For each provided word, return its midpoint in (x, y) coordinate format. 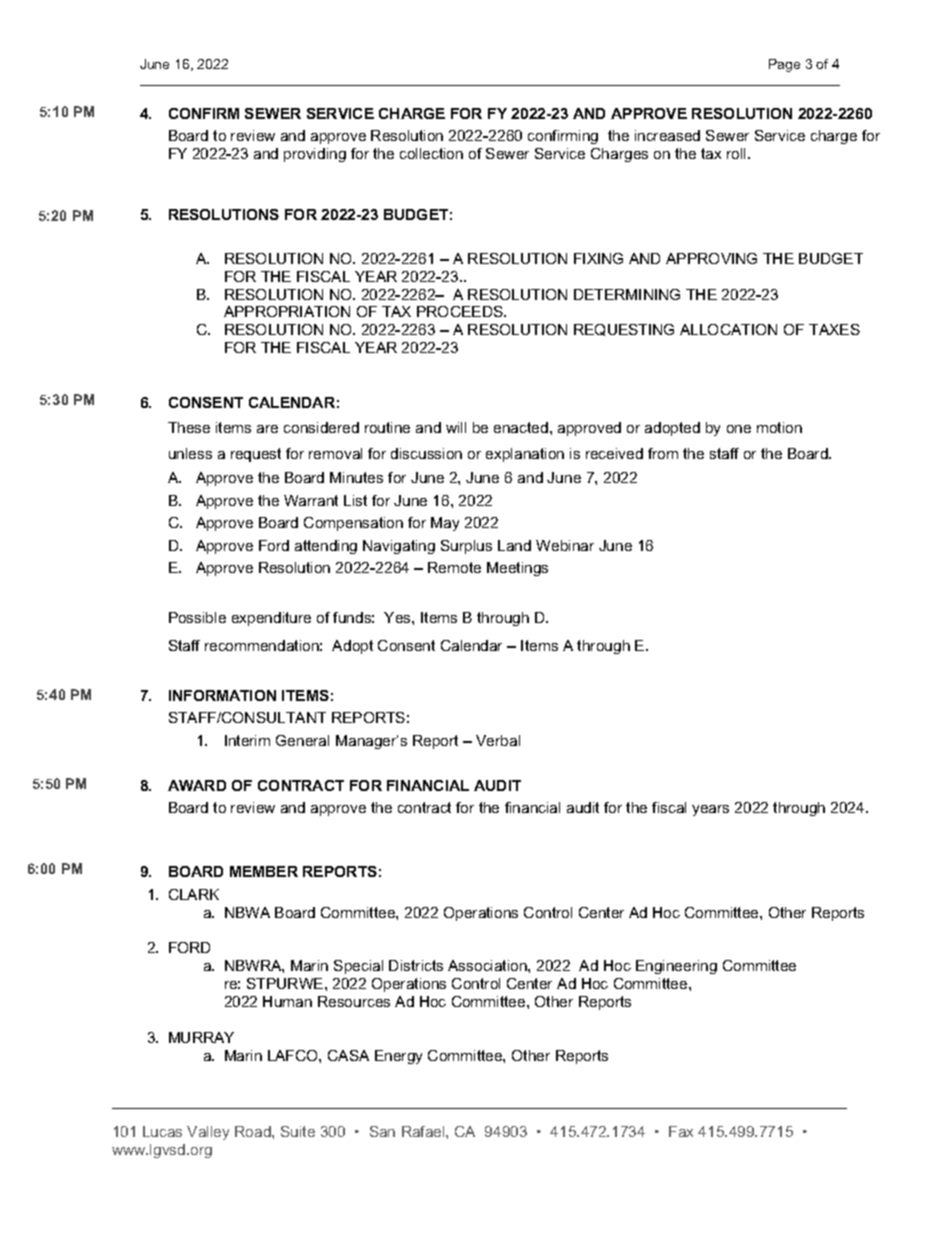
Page (784, 65)
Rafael (424, 1131)
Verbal (498, 740)
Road (254, 1131)
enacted (521, 427)
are (267, 429)
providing (315, 155)
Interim (247, 740)
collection (431, 153)
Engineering (676, 967)
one (739, 429)
